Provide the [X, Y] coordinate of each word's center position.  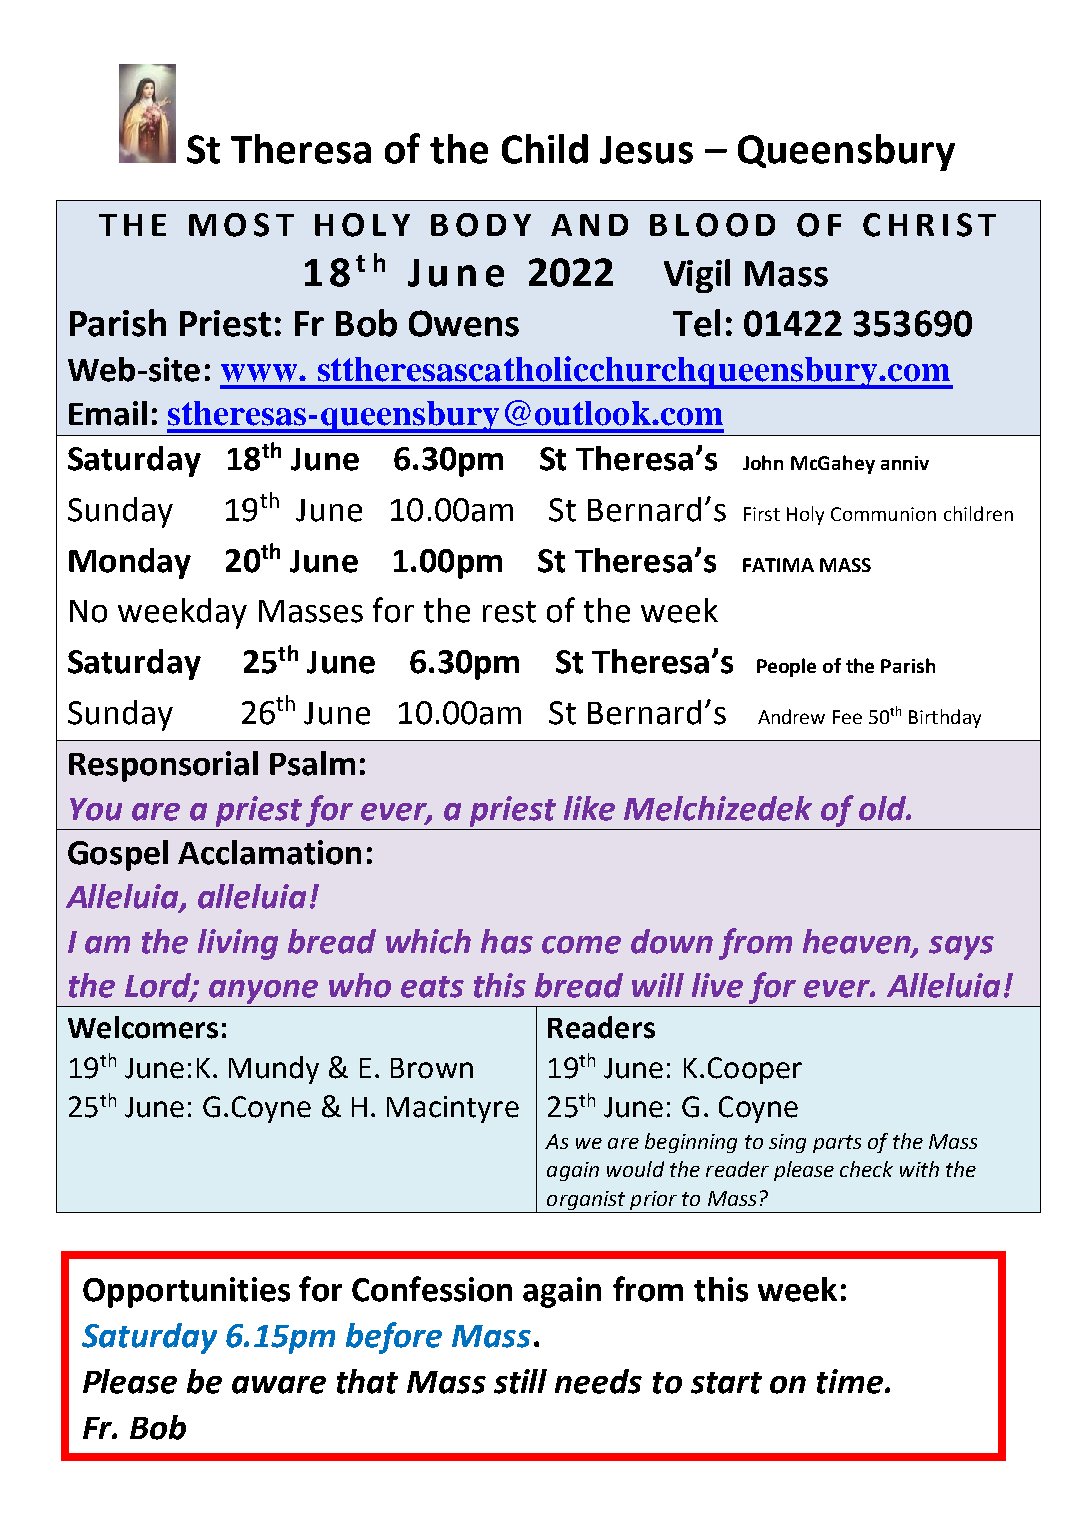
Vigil [697, 276]
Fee [847, 717]
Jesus [646, 150]
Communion [883, 514]
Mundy [274, 1070]
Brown [432, 1068]
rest [509, 612]
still [520, 1381]
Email [108, 413]
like [589, 808]
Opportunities [186, 1292]
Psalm [312, 763]
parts [837, 1144]
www [260, 373]
